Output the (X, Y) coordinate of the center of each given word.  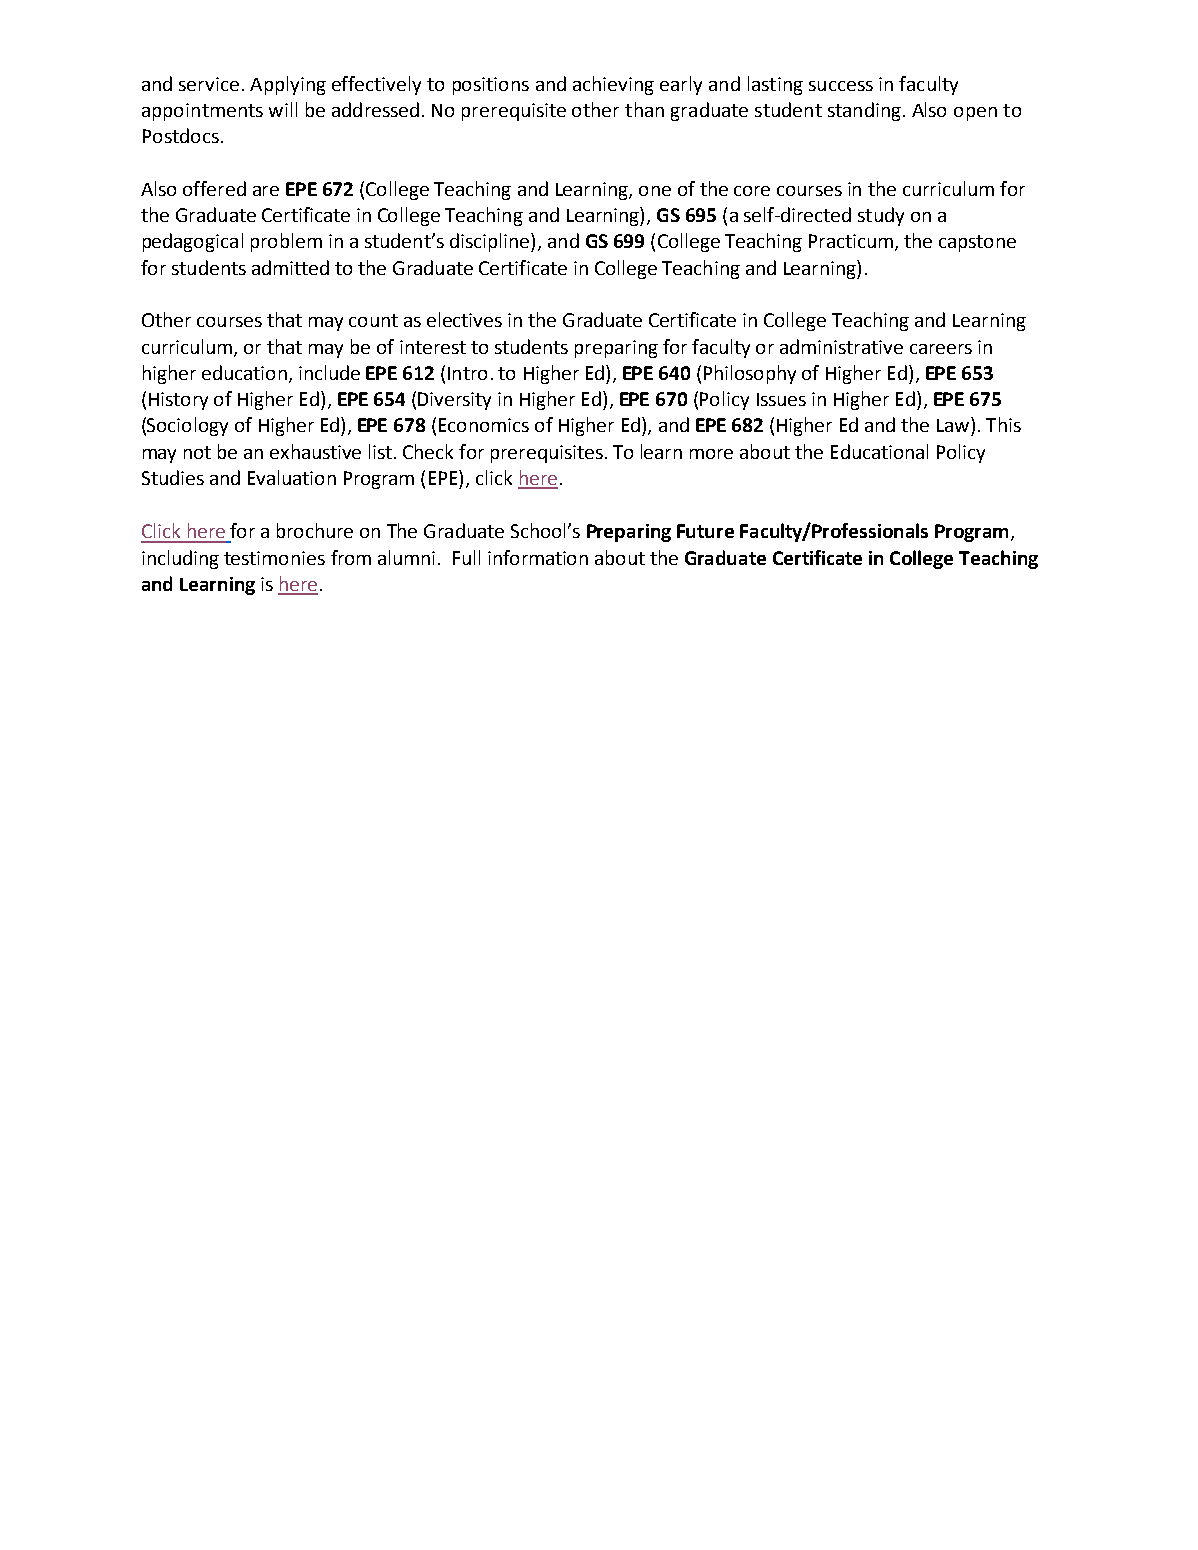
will (283, 109)
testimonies (274, 558)
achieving (613, 85)
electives (464, 319)
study (881, 216)
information (538, 557)
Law (954, 424)
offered (214, 188)
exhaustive (315, 451)
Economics (484, 425)
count (373, 320)
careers (941, 349)
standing (864, 111)
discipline (491, 242)
